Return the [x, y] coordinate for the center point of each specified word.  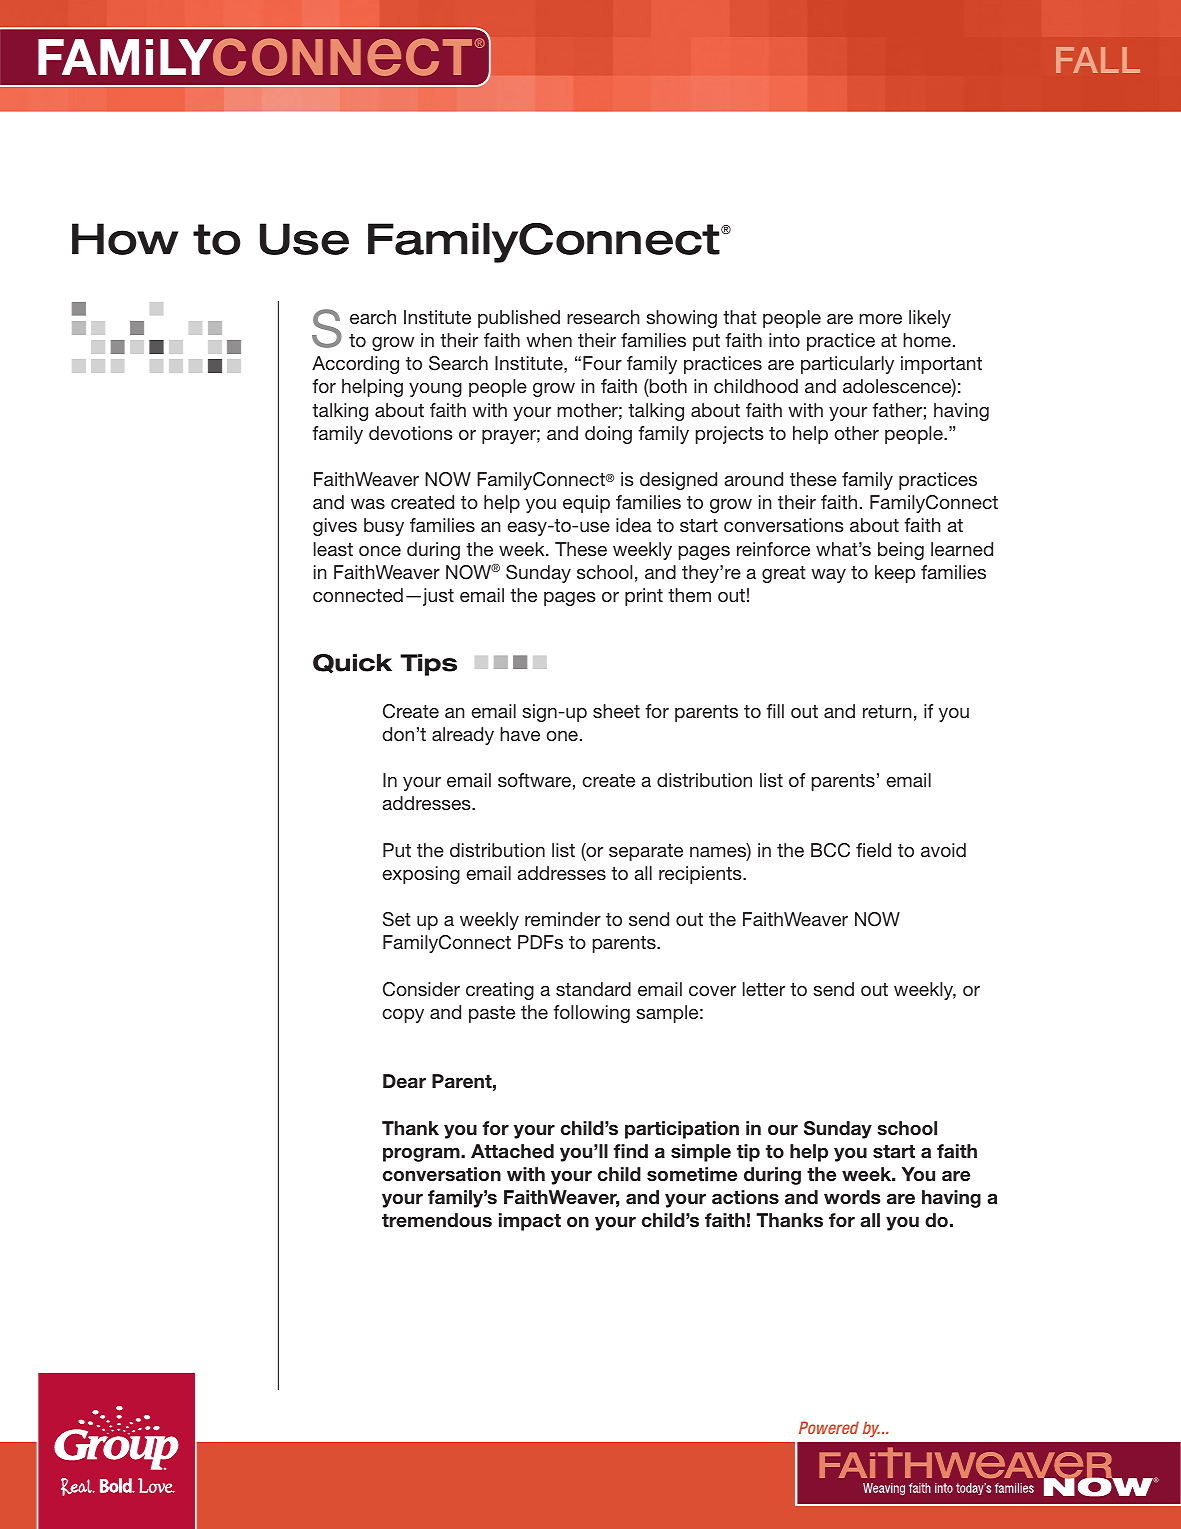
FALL [1098, 60]
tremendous [437, 1220]
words [852, 1197]
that [740, 317]
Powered [829, 1427]
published [519, 319]
